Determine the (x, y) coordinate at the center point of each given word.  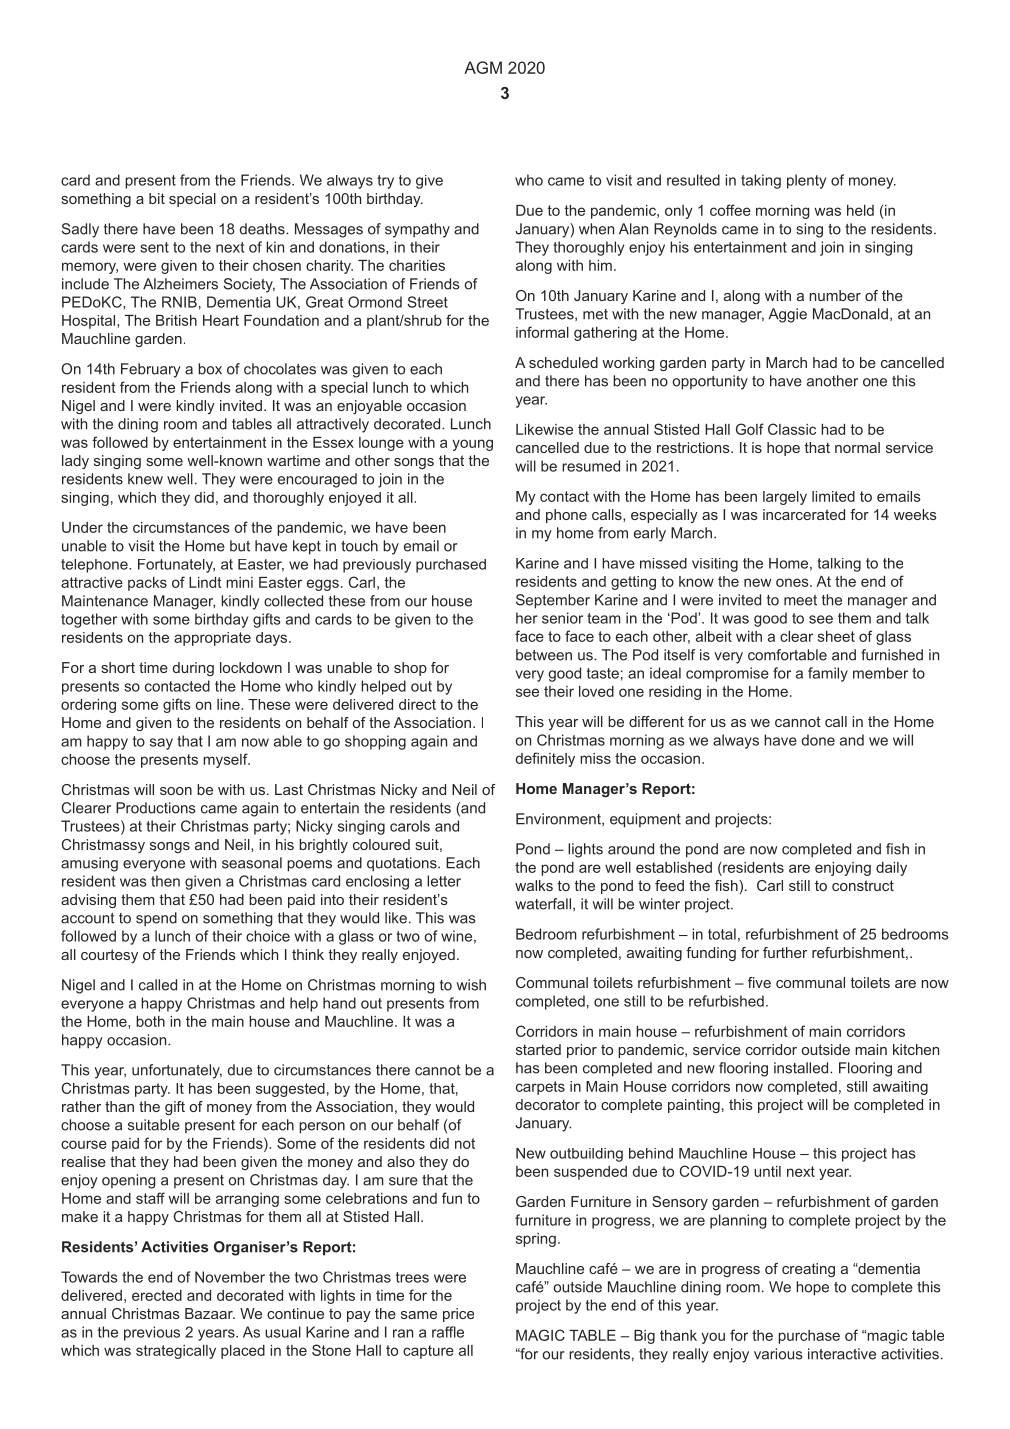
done (818, 740)
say (161, 744)
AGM (483, 67)
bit (157, 198)
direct (417, 704)
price (458, 1315)
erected (157, 1295)
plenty (806, 181)
